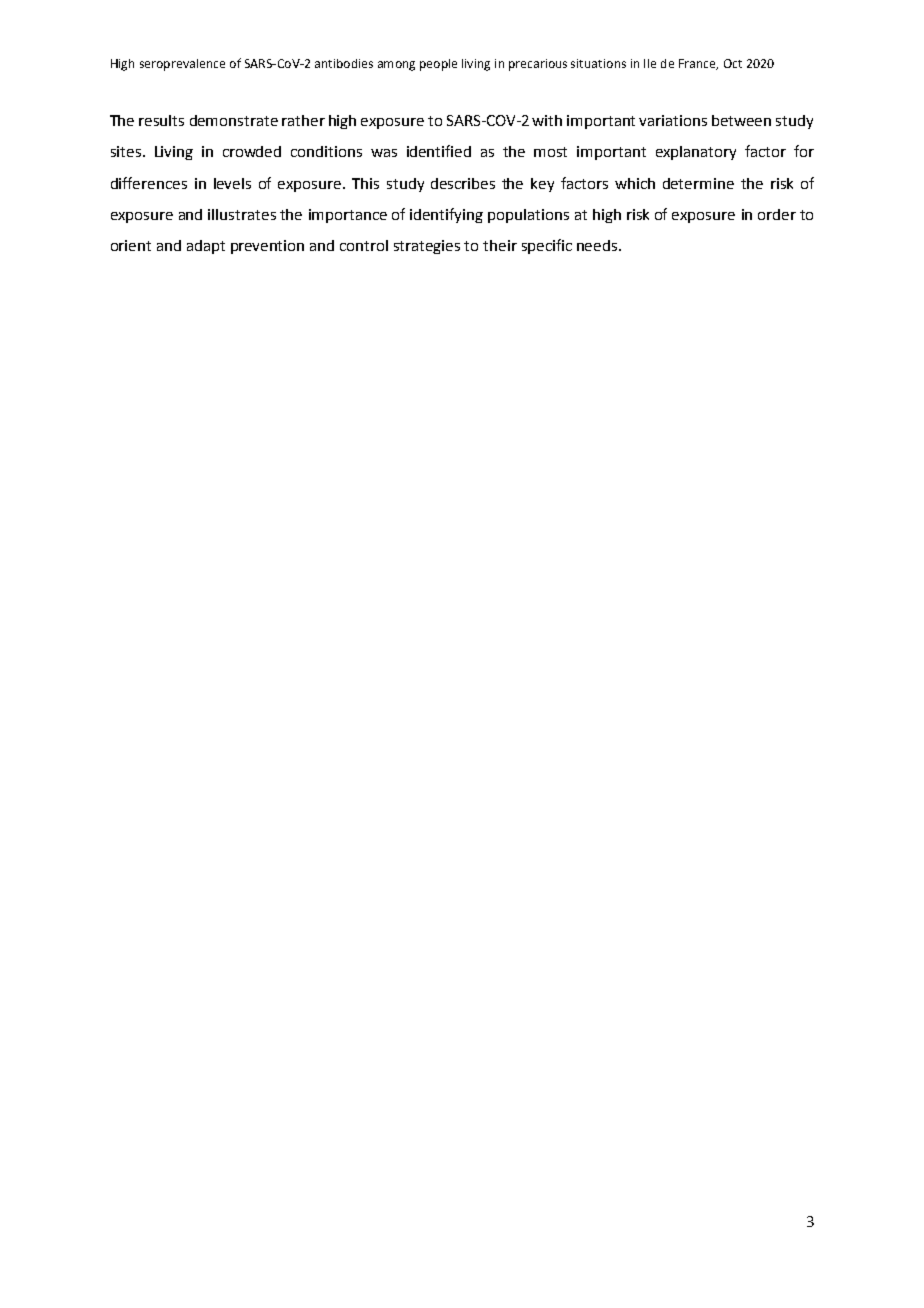  Describe the element at coordinates (696, 153) in the screenshot. I see `explanatory` at that location.
